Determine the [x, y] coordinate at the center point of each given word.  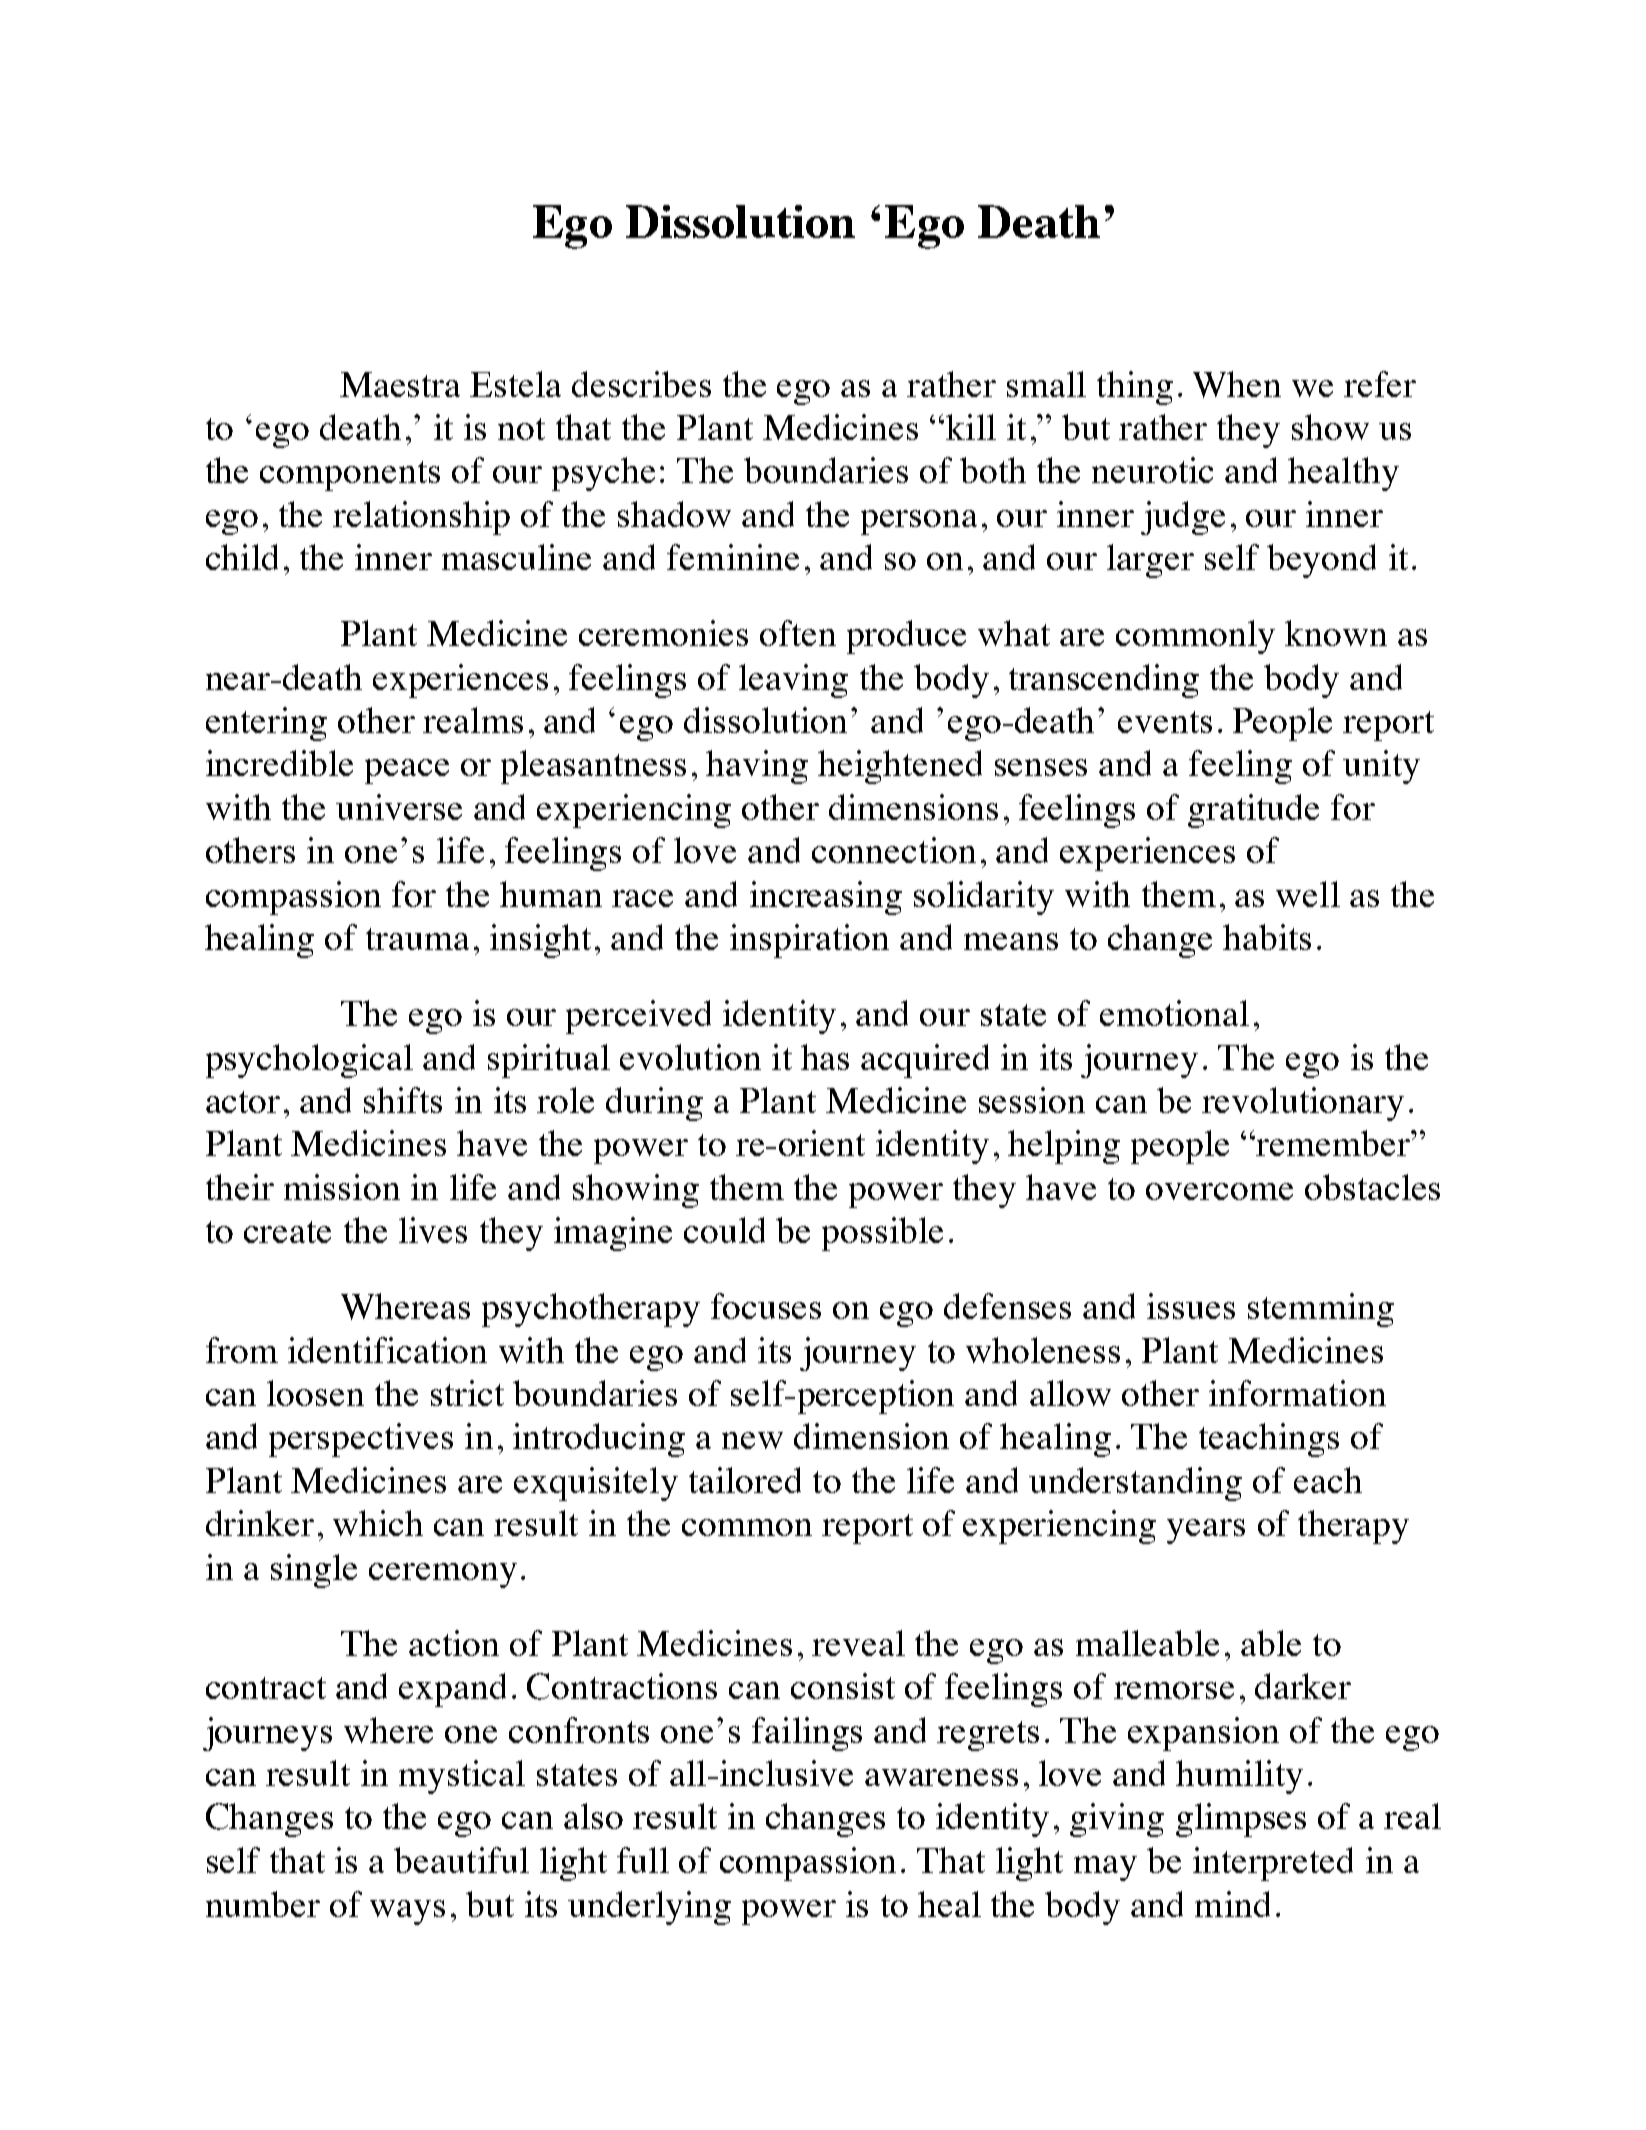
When [1237, 384]
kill [971, 427]
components [350, 476]
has [825, 1057]
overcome [1219, 1191]
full [643, 1860]
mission [342, 1187]
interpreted [1273, 1864]
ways [407, 1912]
